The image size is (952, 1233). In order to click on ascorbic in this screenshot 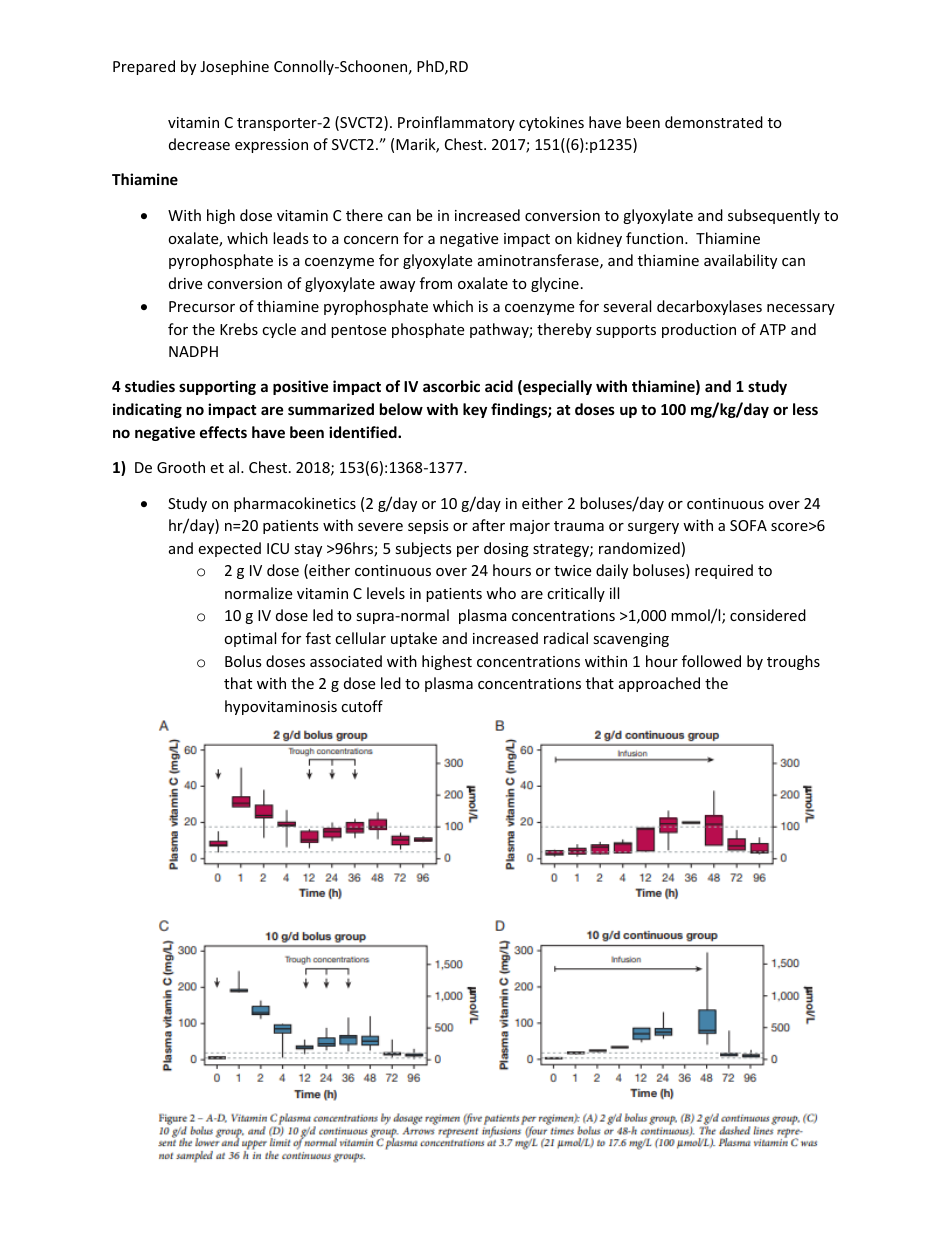, I will do `click(451, 386)`.
